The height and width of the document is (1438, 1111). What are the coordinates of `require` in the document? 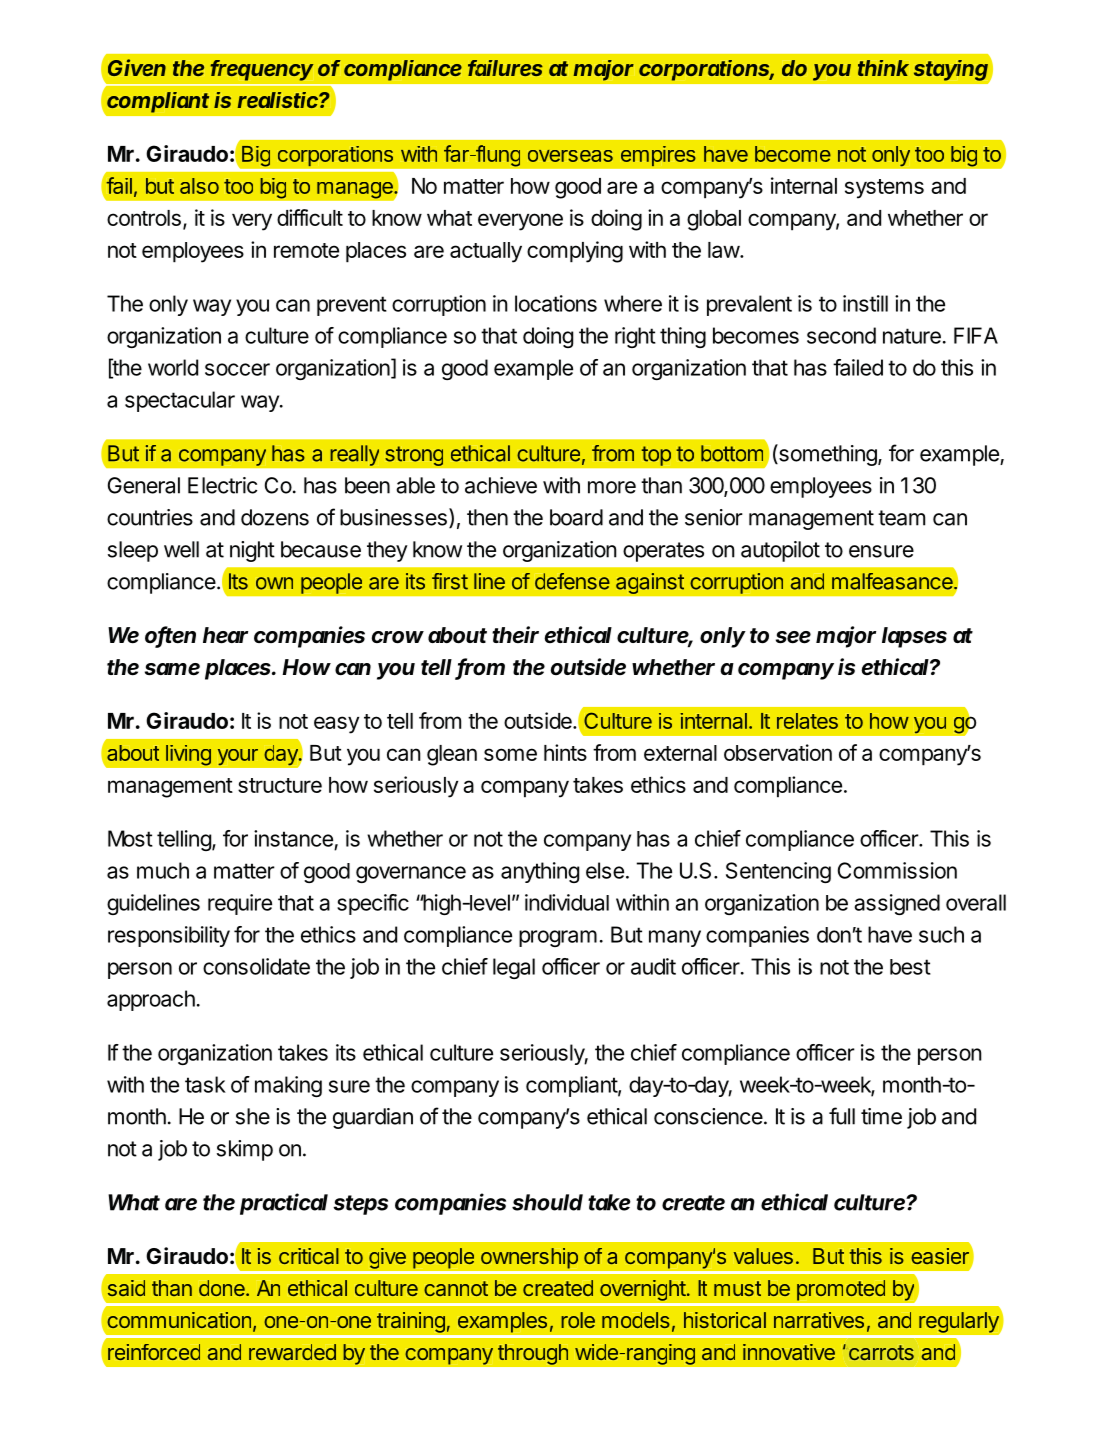 It's located at (240, 904).
